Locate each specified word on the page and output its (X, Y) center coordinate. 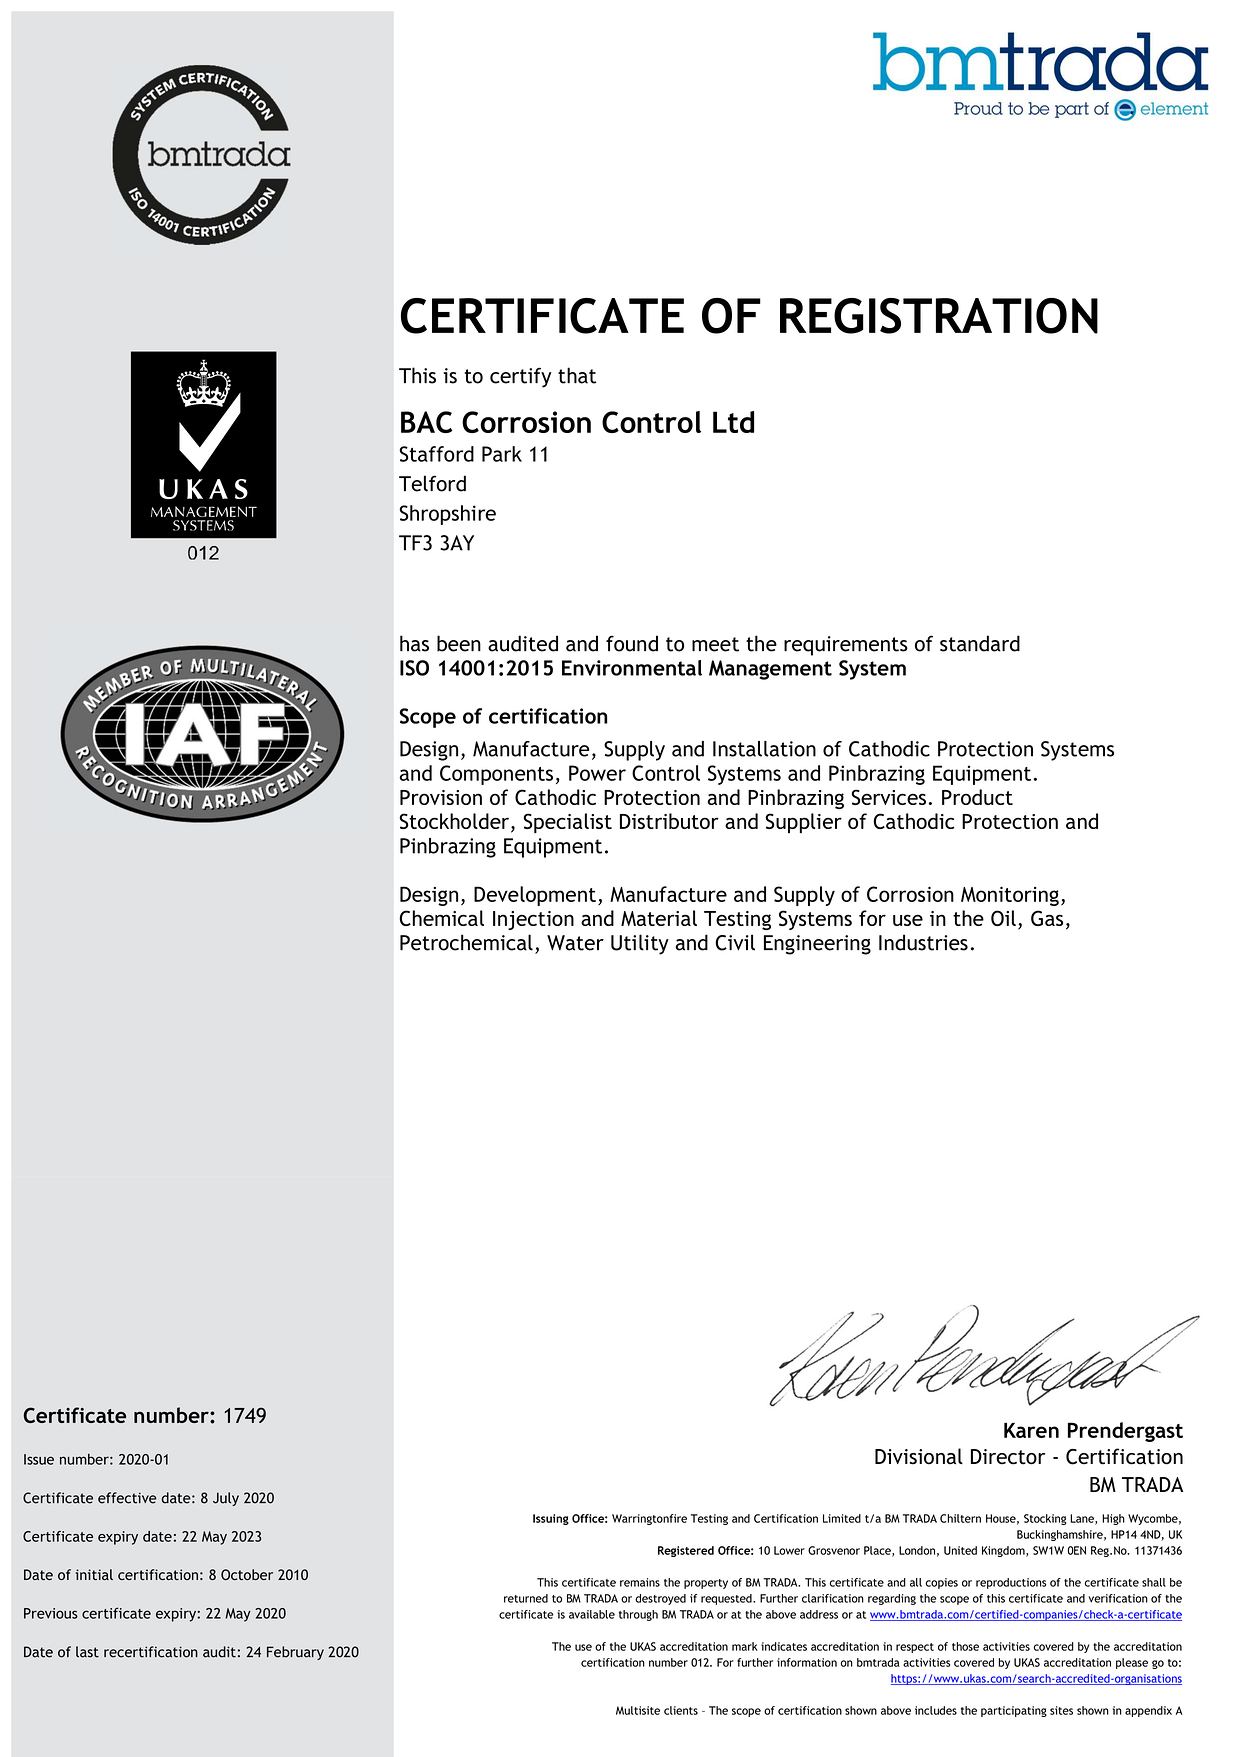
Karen (1031, 1430)
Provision (441, 797)
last (87, 1652)
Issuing (551, 1519)
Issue (39, 1459)
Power (597, 773)
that (577, 375)
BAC (426, 422)
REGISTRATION (939, 316)
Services (888, 797)
